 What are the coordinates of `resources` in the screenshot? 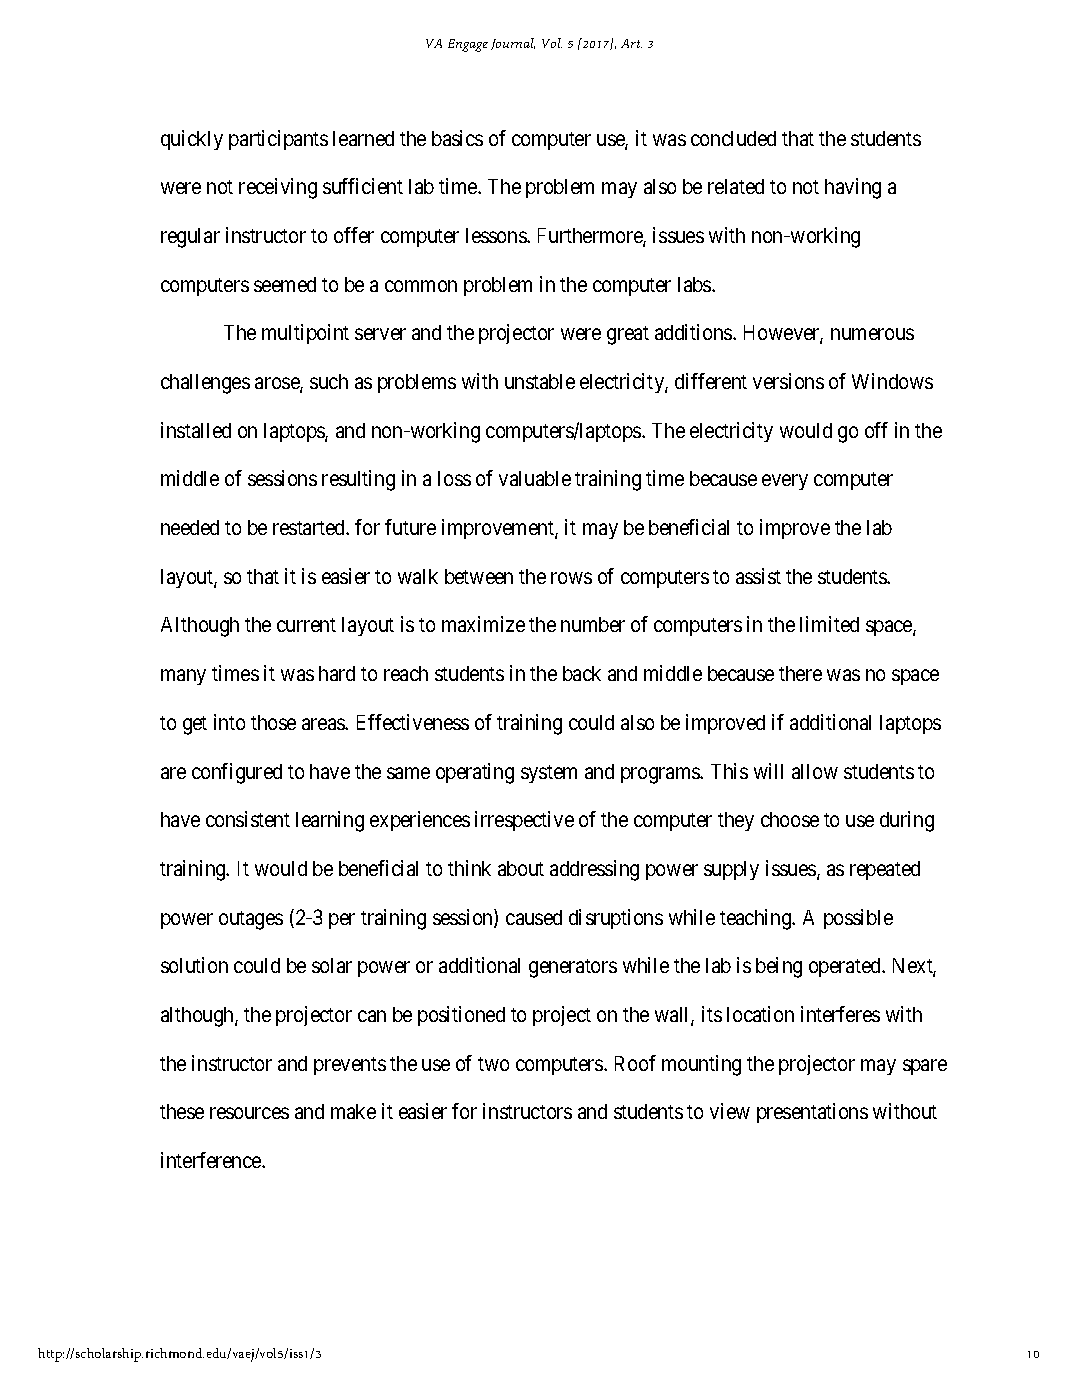 It's located at (249, 1113).
